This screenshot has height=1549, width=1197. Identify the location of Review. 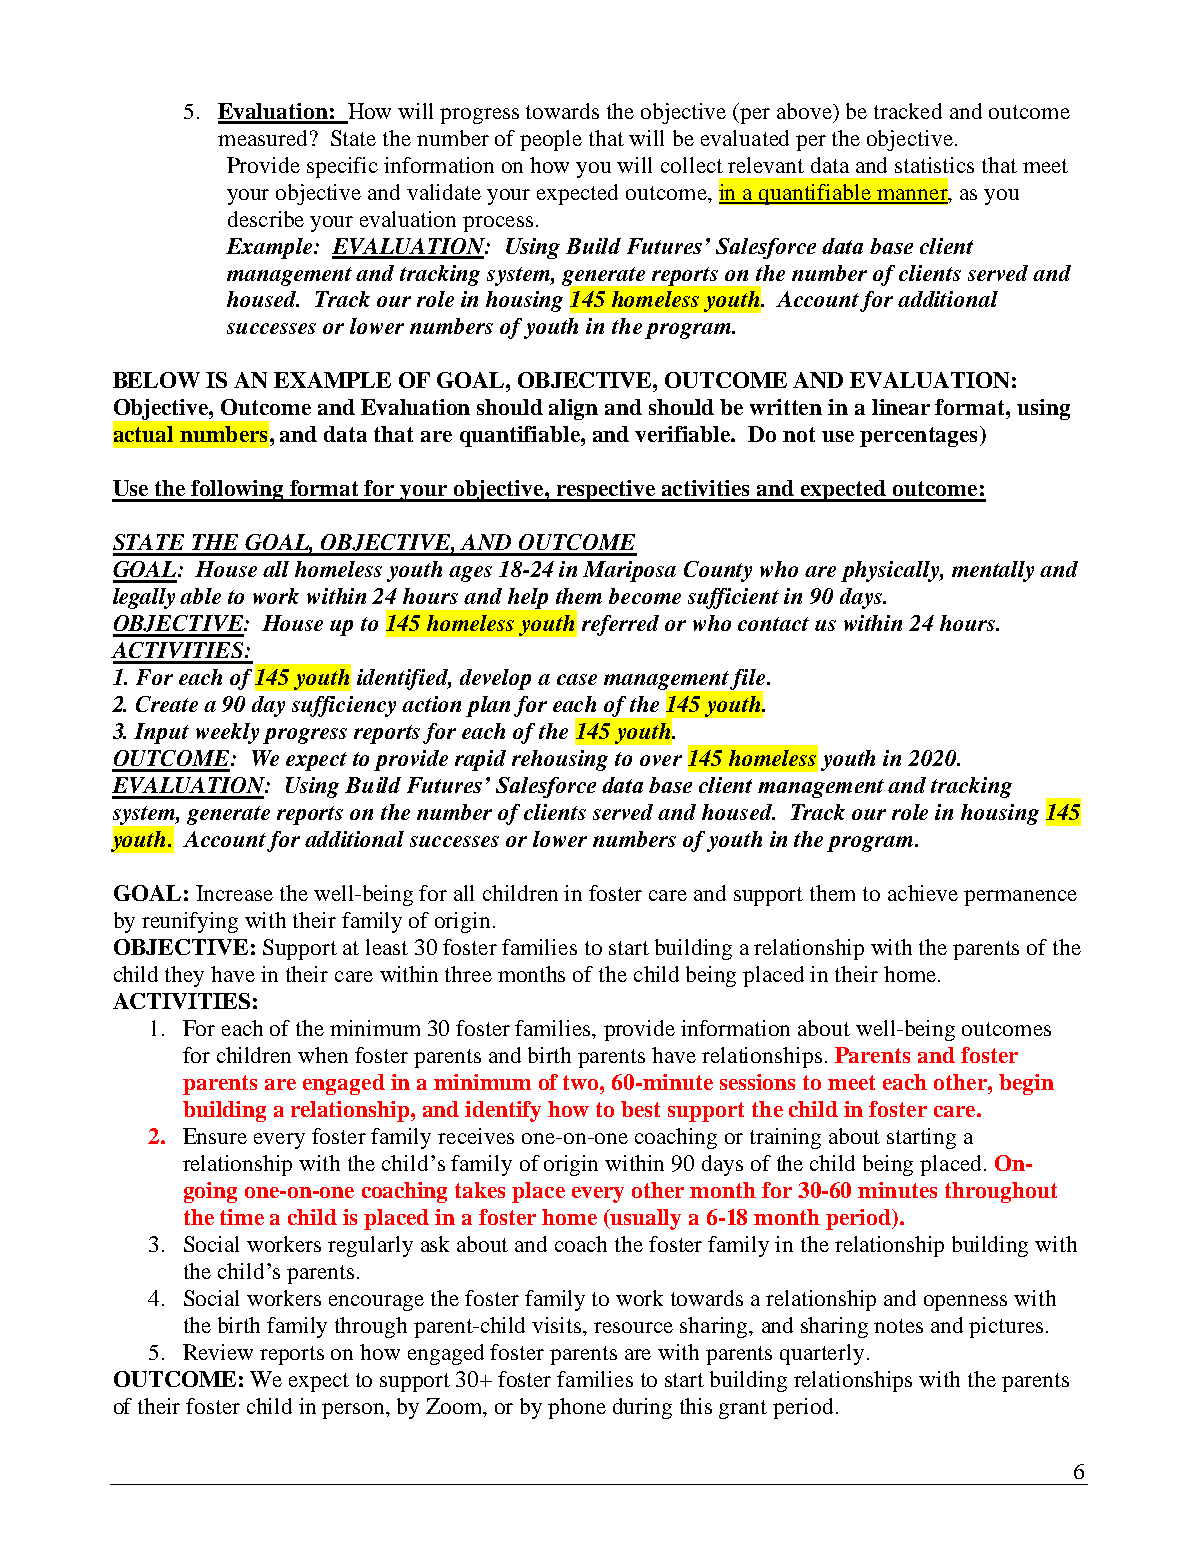
(218, 1352).
